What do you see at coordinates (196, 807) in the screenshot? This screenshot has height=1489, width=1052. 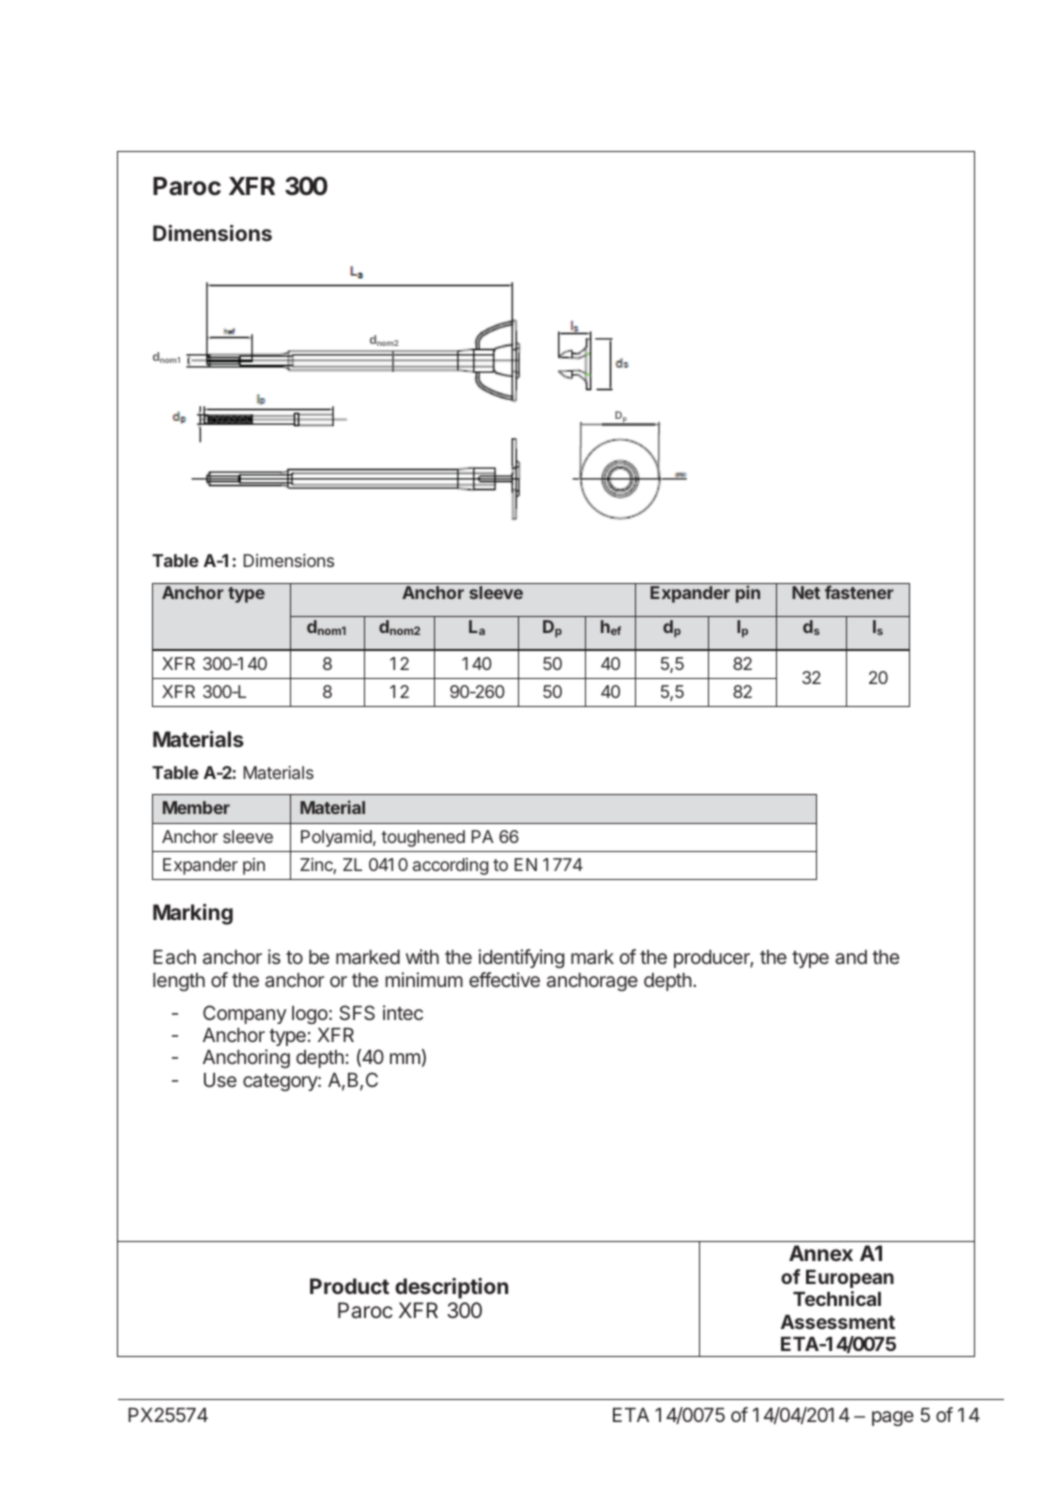 I see `Member` at bounding box center [196, 807].
